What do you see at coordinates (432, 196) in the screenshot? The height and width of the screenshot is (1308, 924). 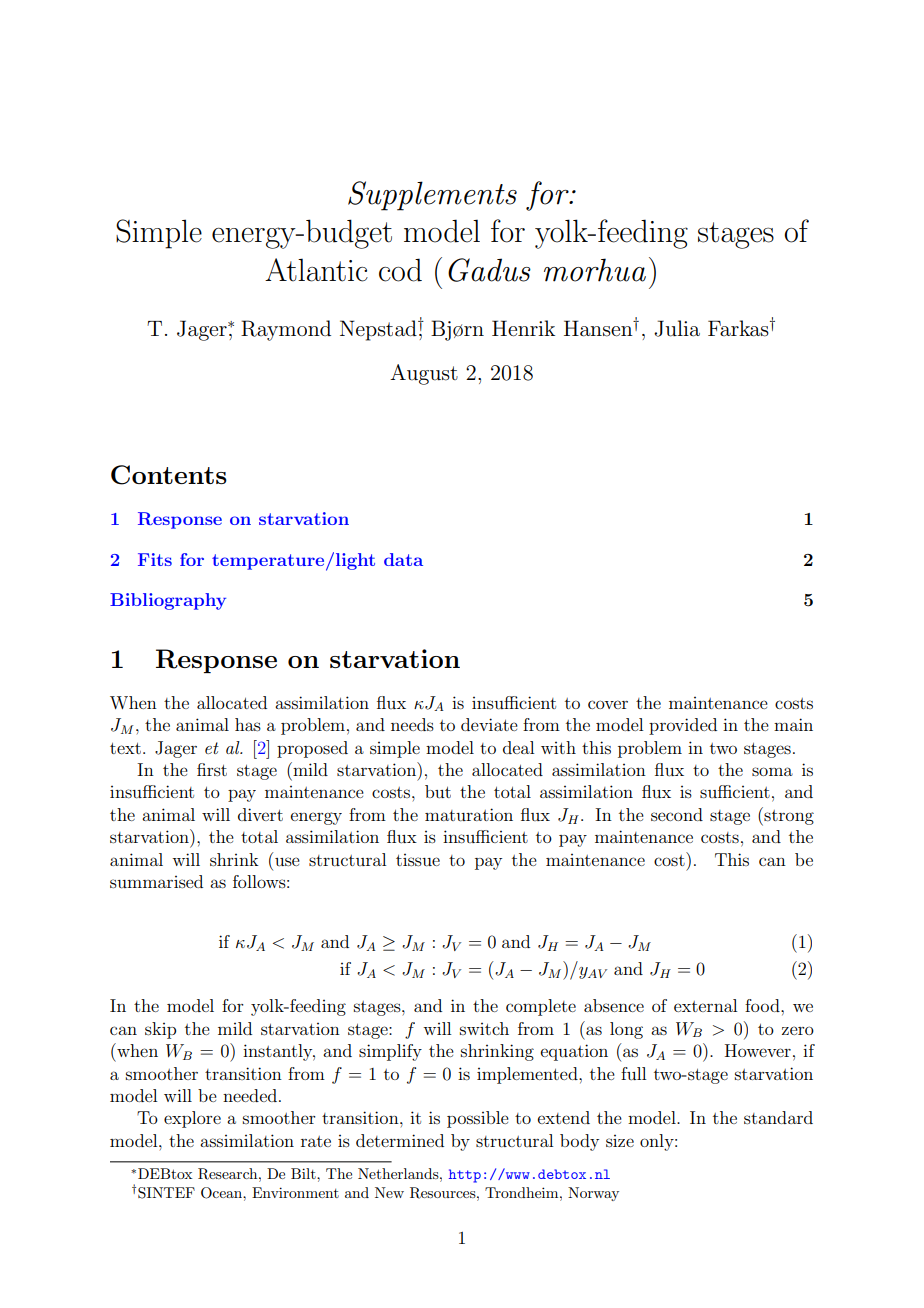 I see `Supplements` at bounding box center [432, 196].
